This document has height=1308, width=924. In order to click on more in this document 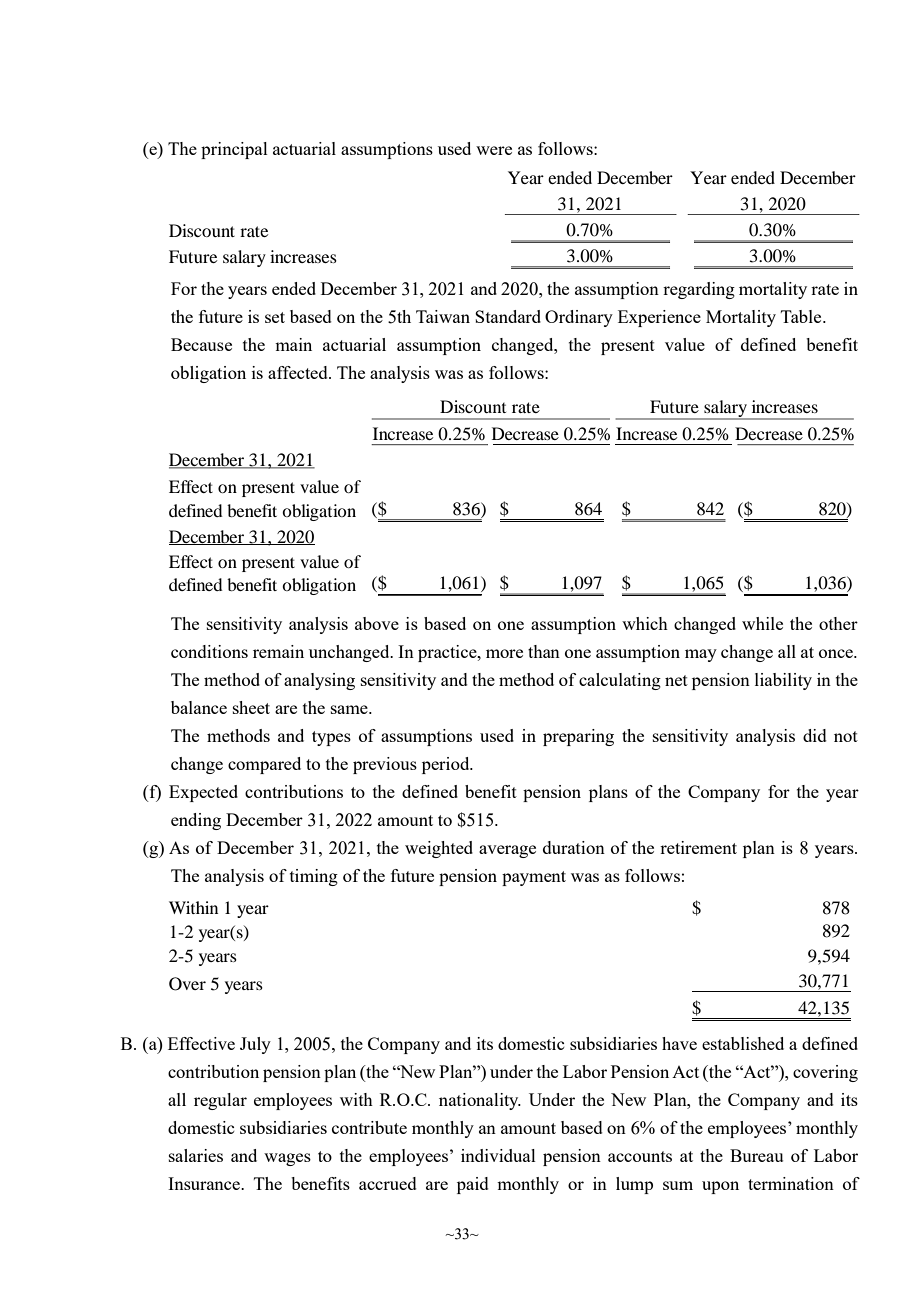, I will do `click(504, 653)`.
